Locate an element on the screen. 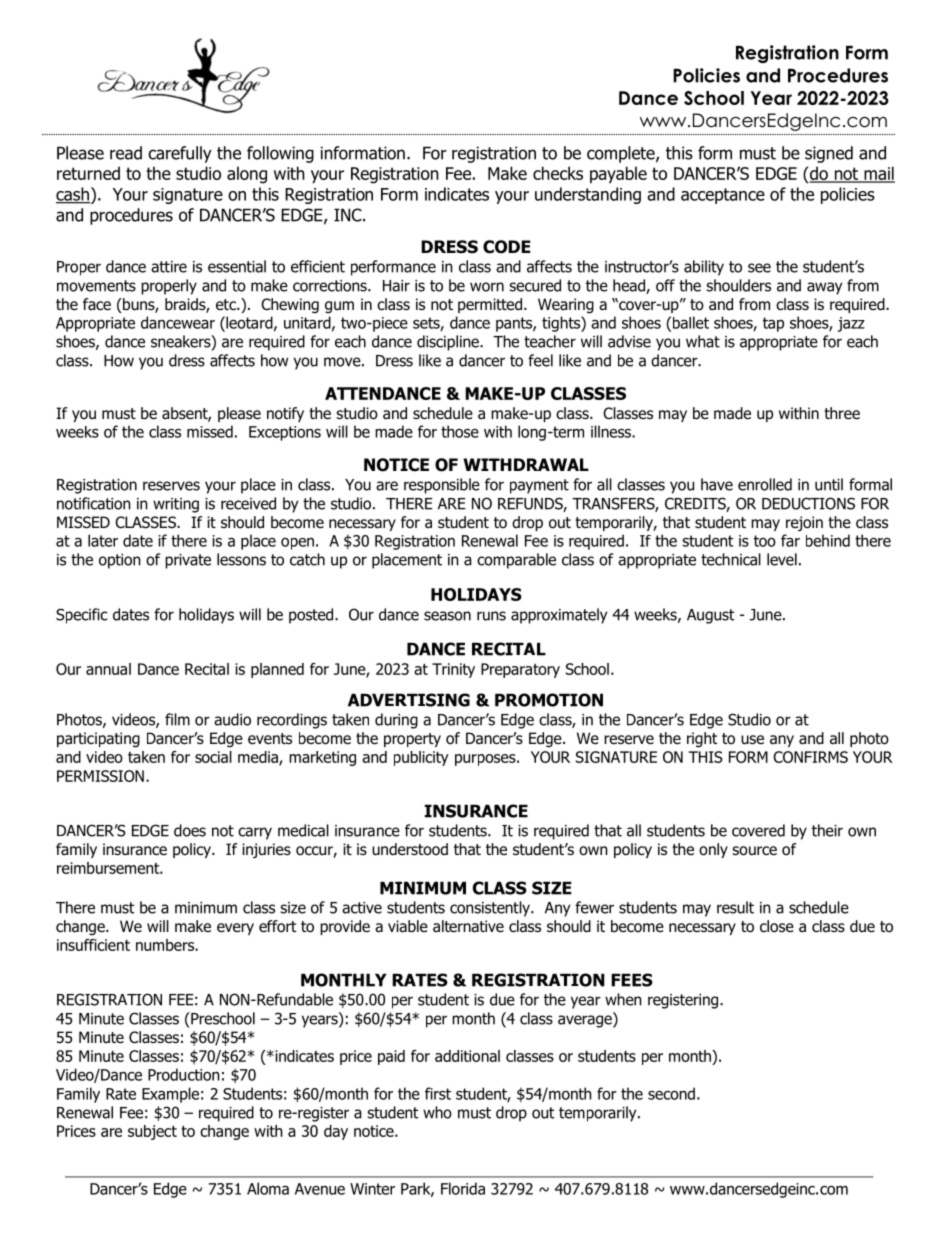 This screenshot has height=1233, width=952. acceptance is located at coordinates (723, 196).
